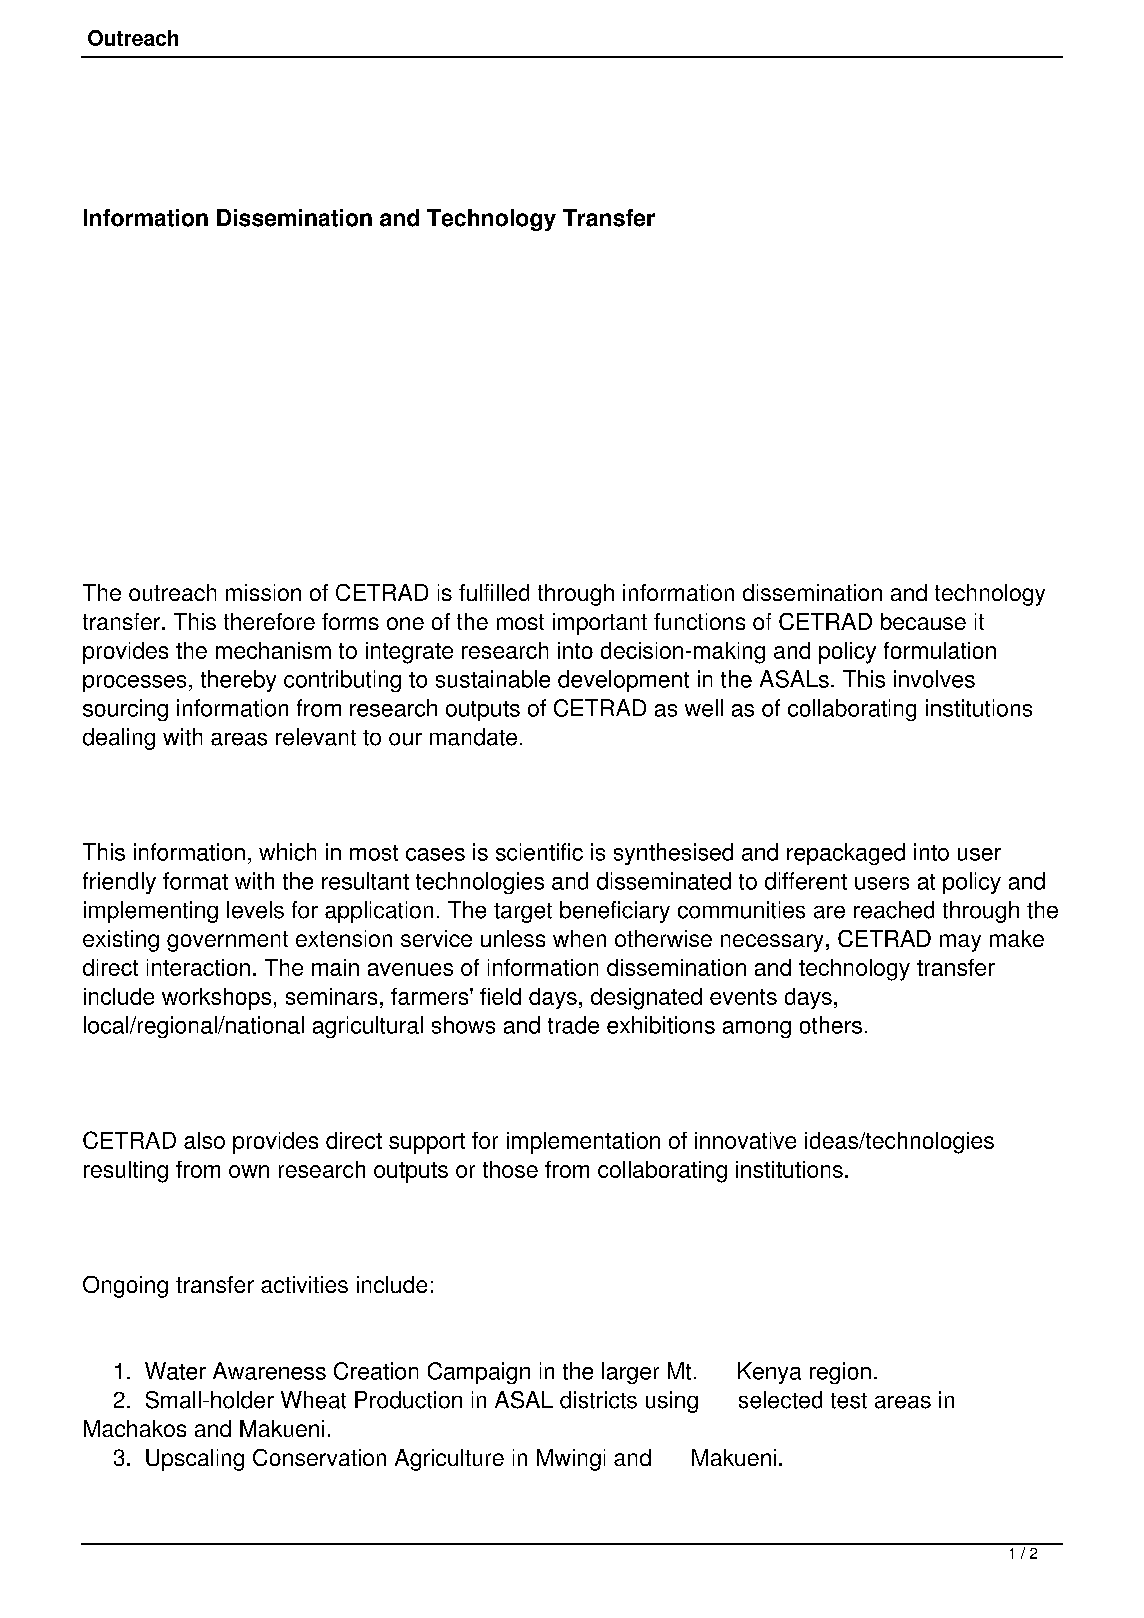 This image has width=1144, height=1618. Describe the element at coordinates (316, 737) in the image. I see `relevant` at that location.
